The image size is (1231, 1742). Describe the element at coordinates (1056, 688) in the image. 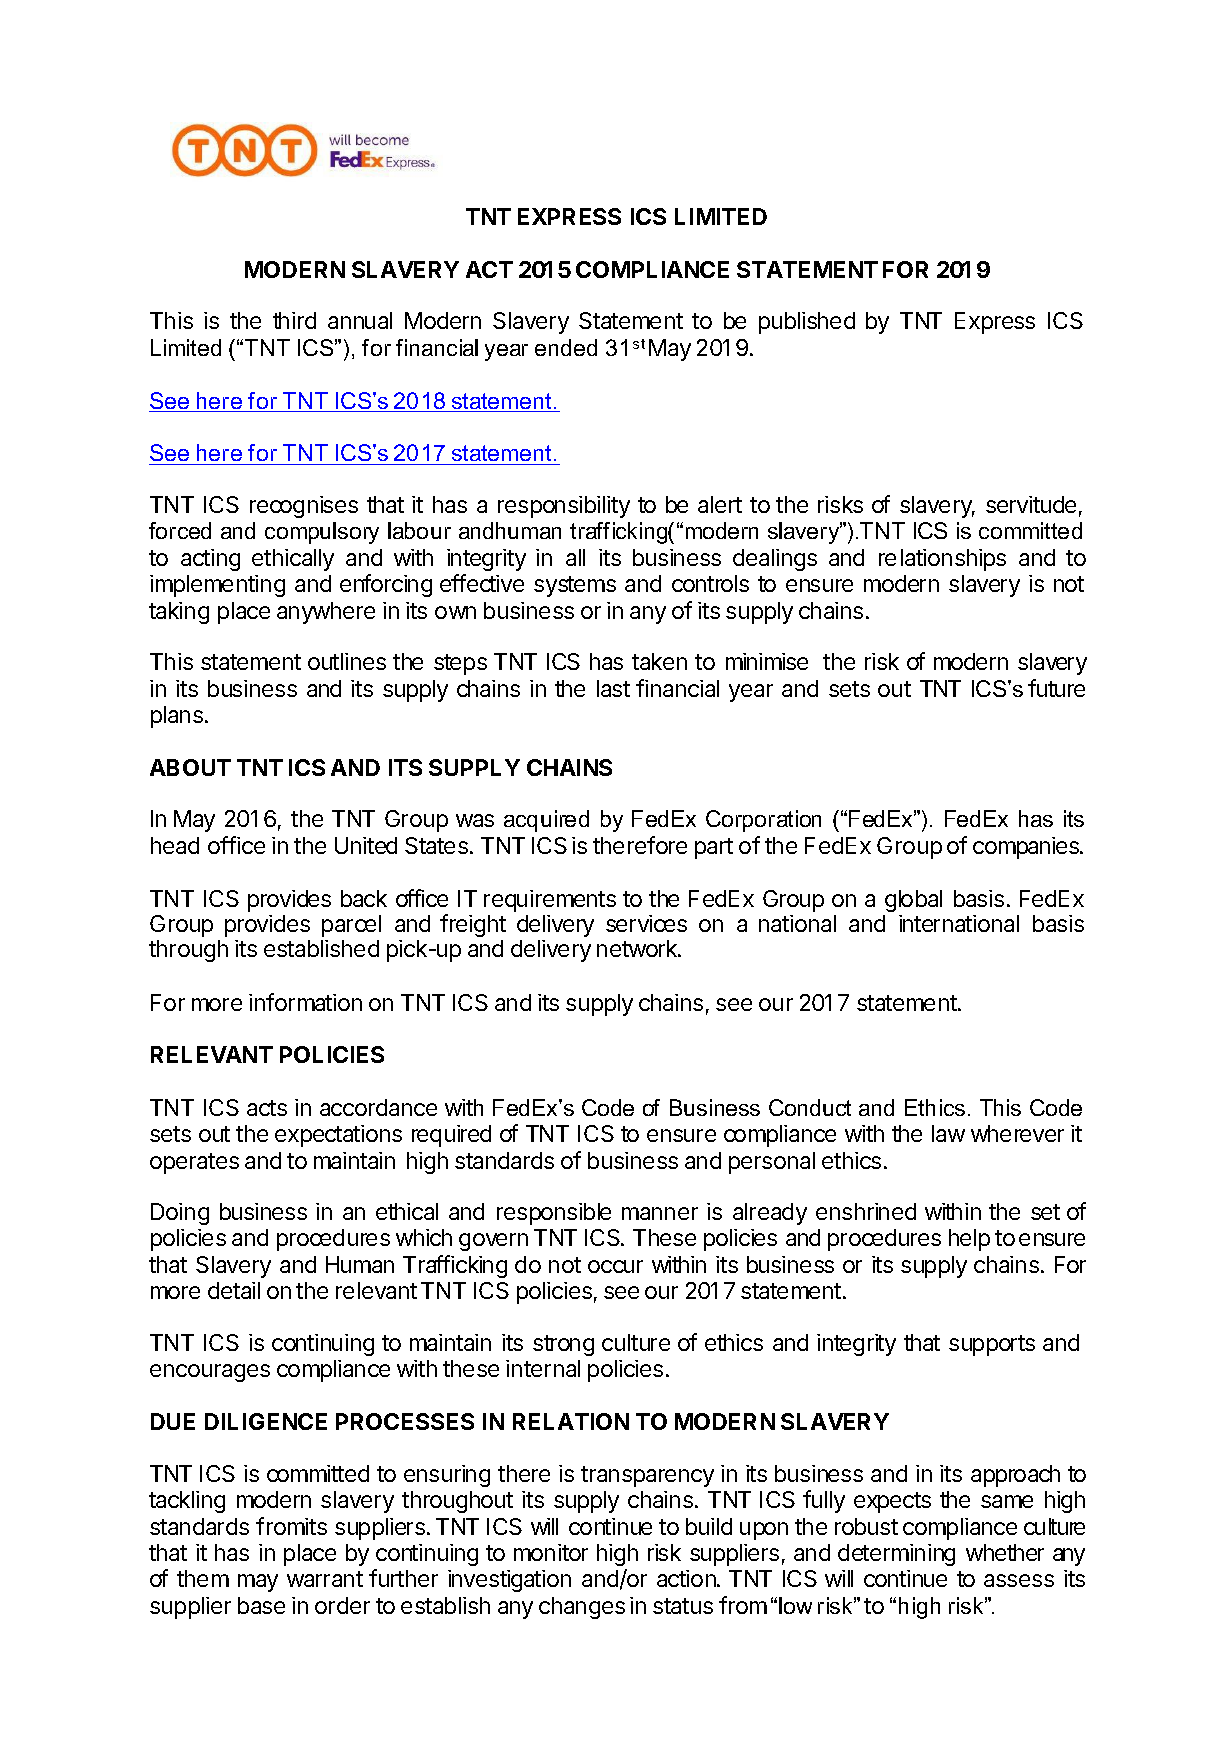

I see `future` at that location.
